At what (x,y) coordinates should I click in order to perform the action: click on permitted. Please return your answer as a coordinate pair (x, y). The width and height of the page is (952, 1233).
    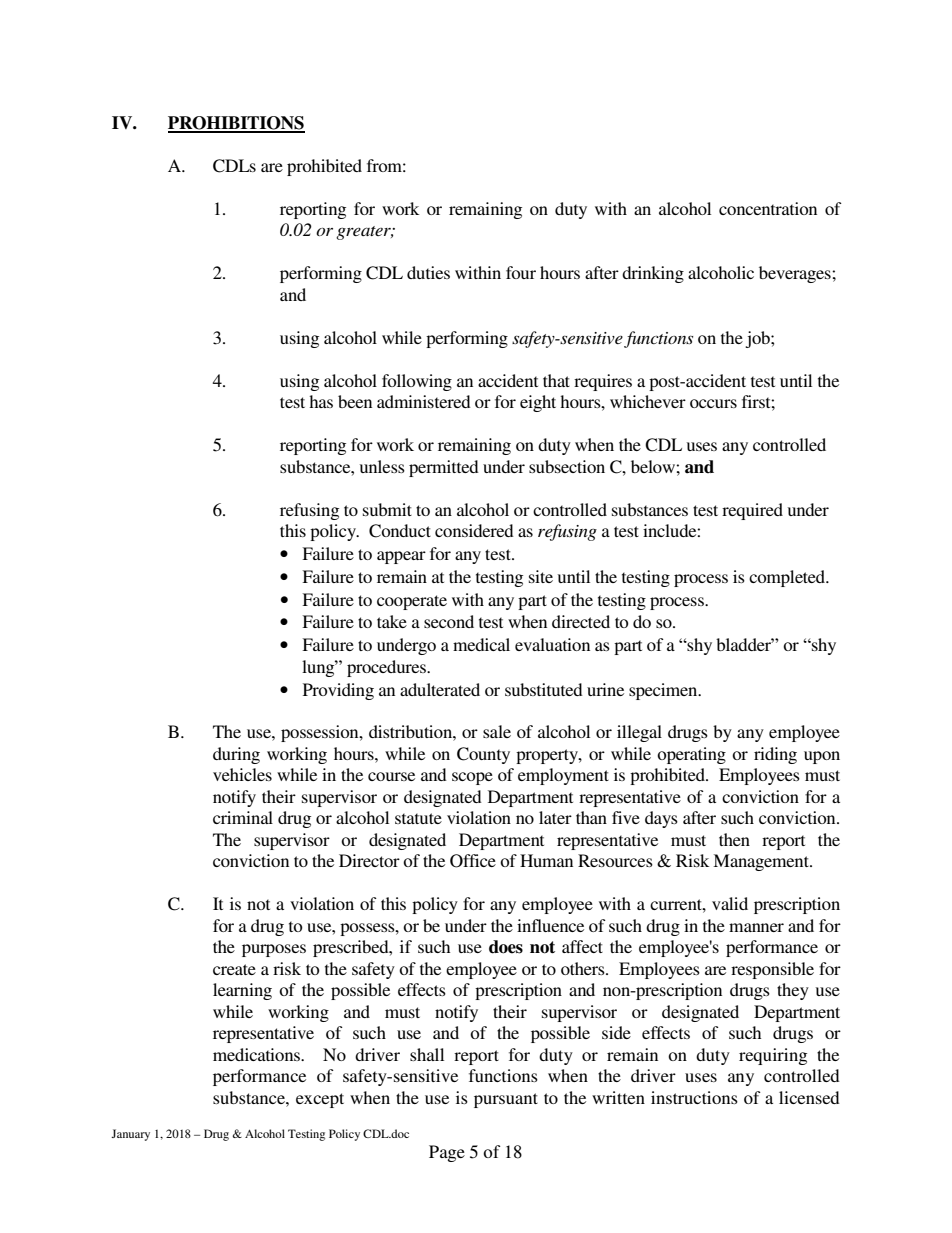
    Looking at the image, I should click on (444, 468).
